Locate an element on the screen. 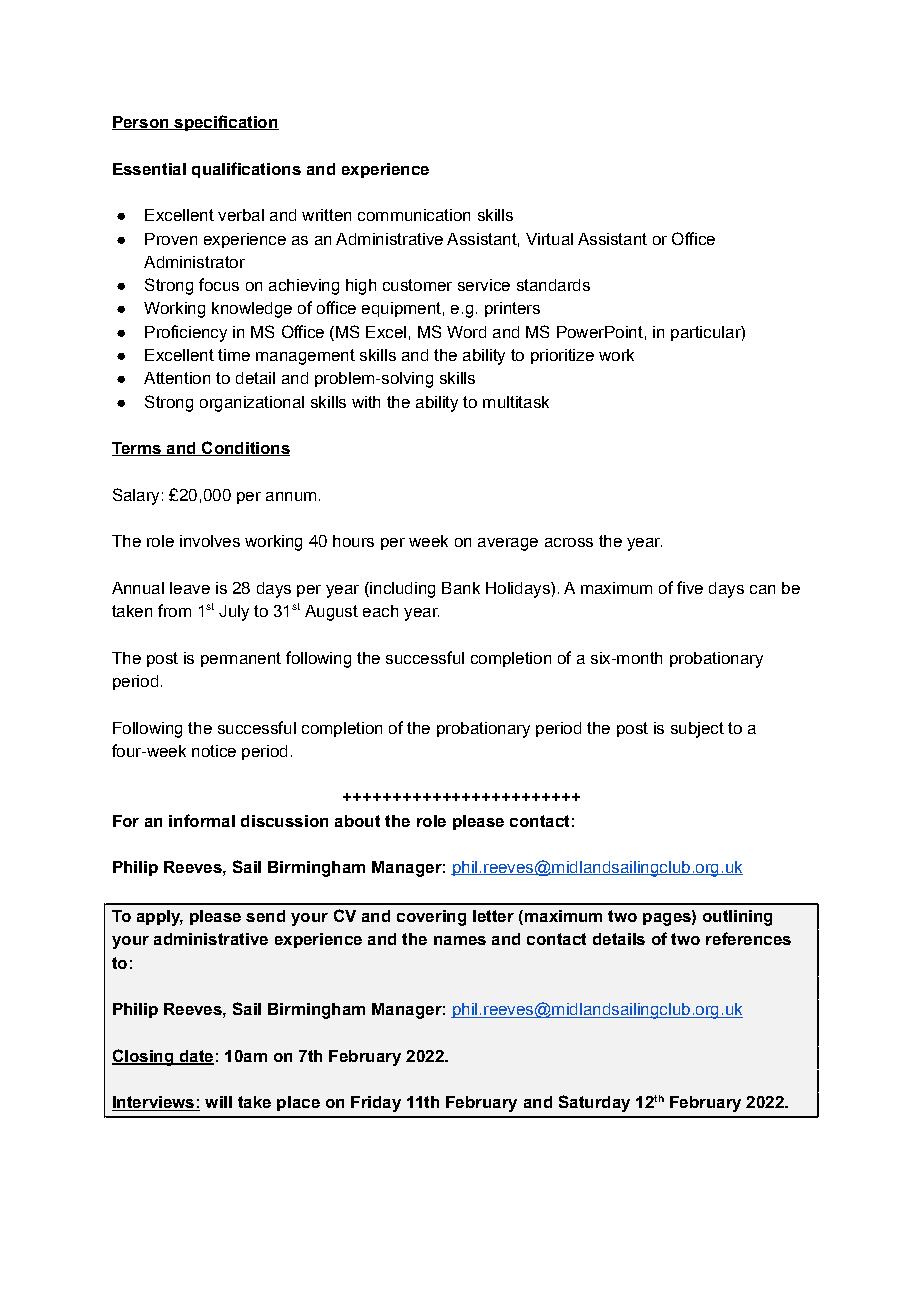 This screenshot has width=924, height=1307. specification is located at coordinates (225, 123).
